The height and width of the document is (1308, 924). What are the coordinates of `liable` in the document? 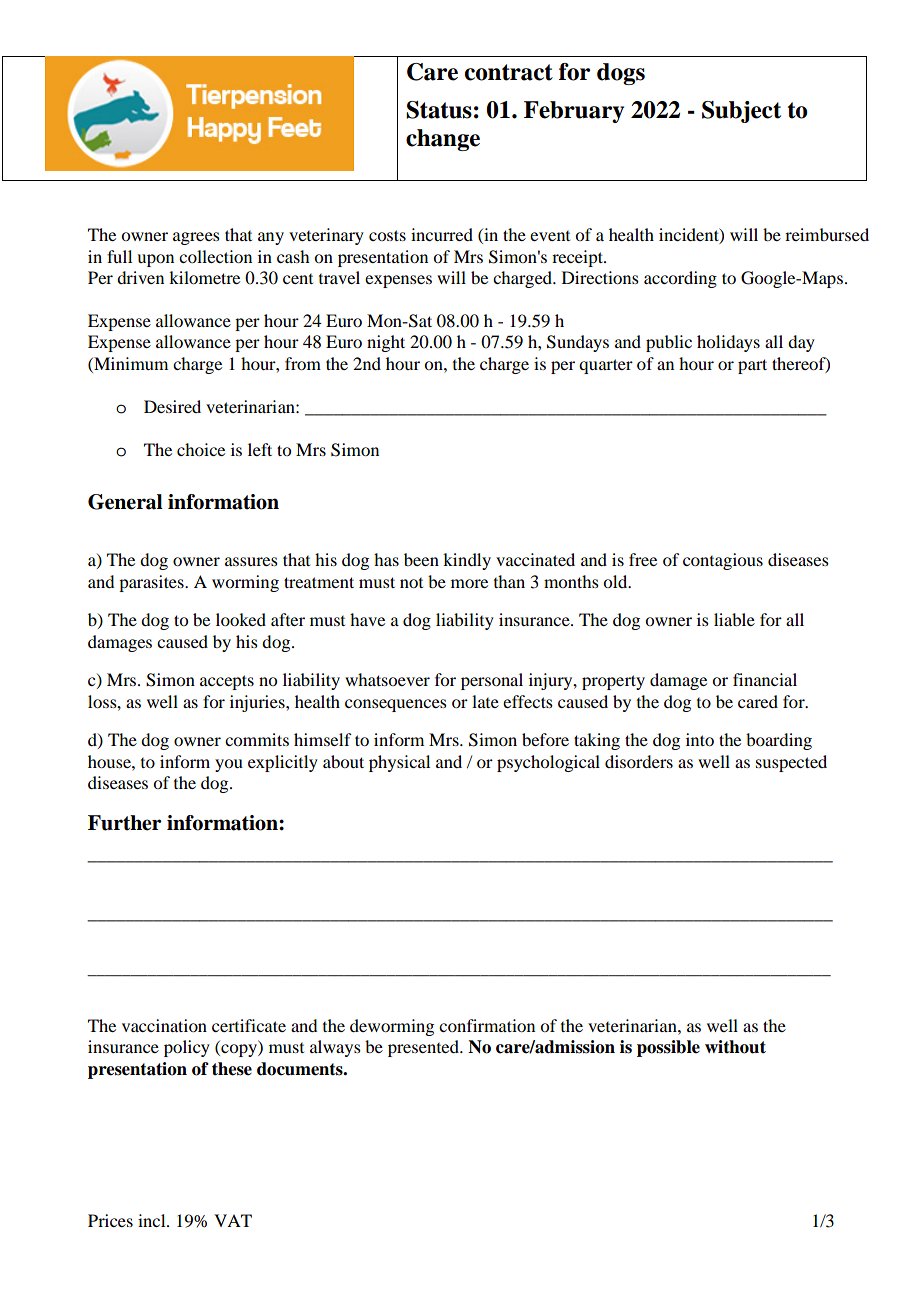 It's located at (734, 619).
